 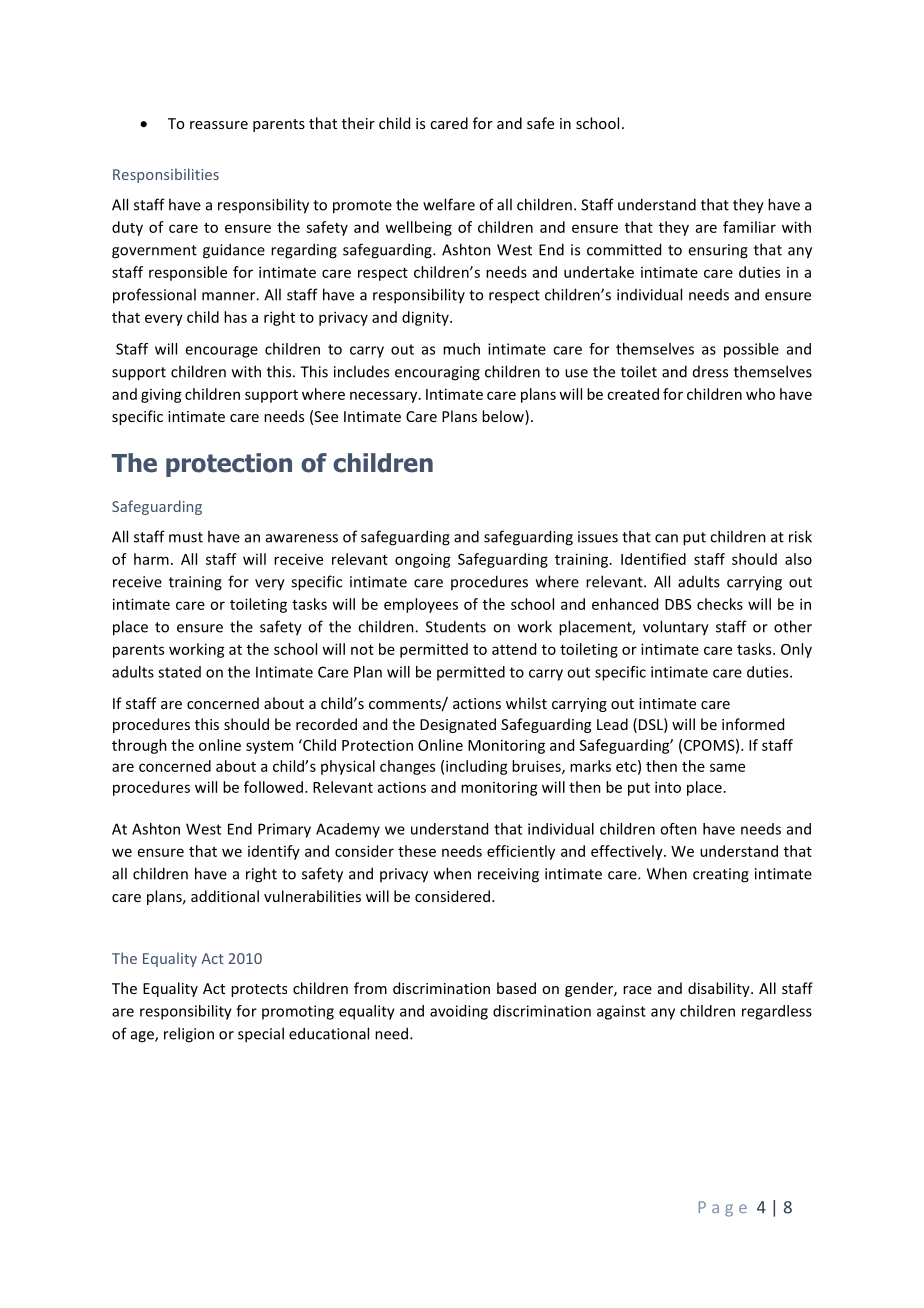 I want to click on much, so click(x=461, y=349).
